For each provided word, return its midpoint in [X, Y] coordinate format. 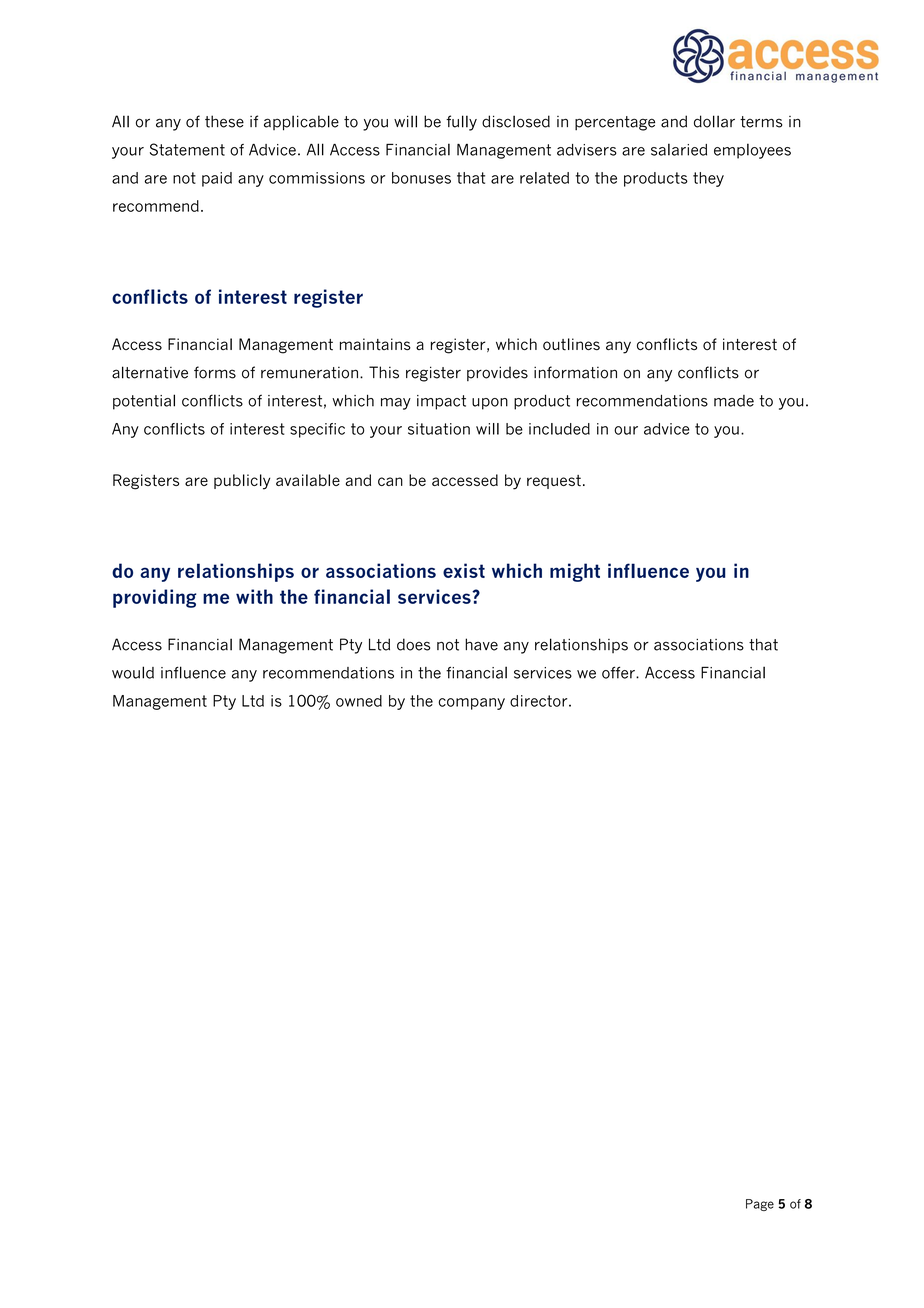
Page [760, 1205]
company [471, 704]
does [413, 644]
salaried [679, 149]
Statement [187, 149]
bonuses [421, 178]
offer [619, 672]
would [133, 672]
